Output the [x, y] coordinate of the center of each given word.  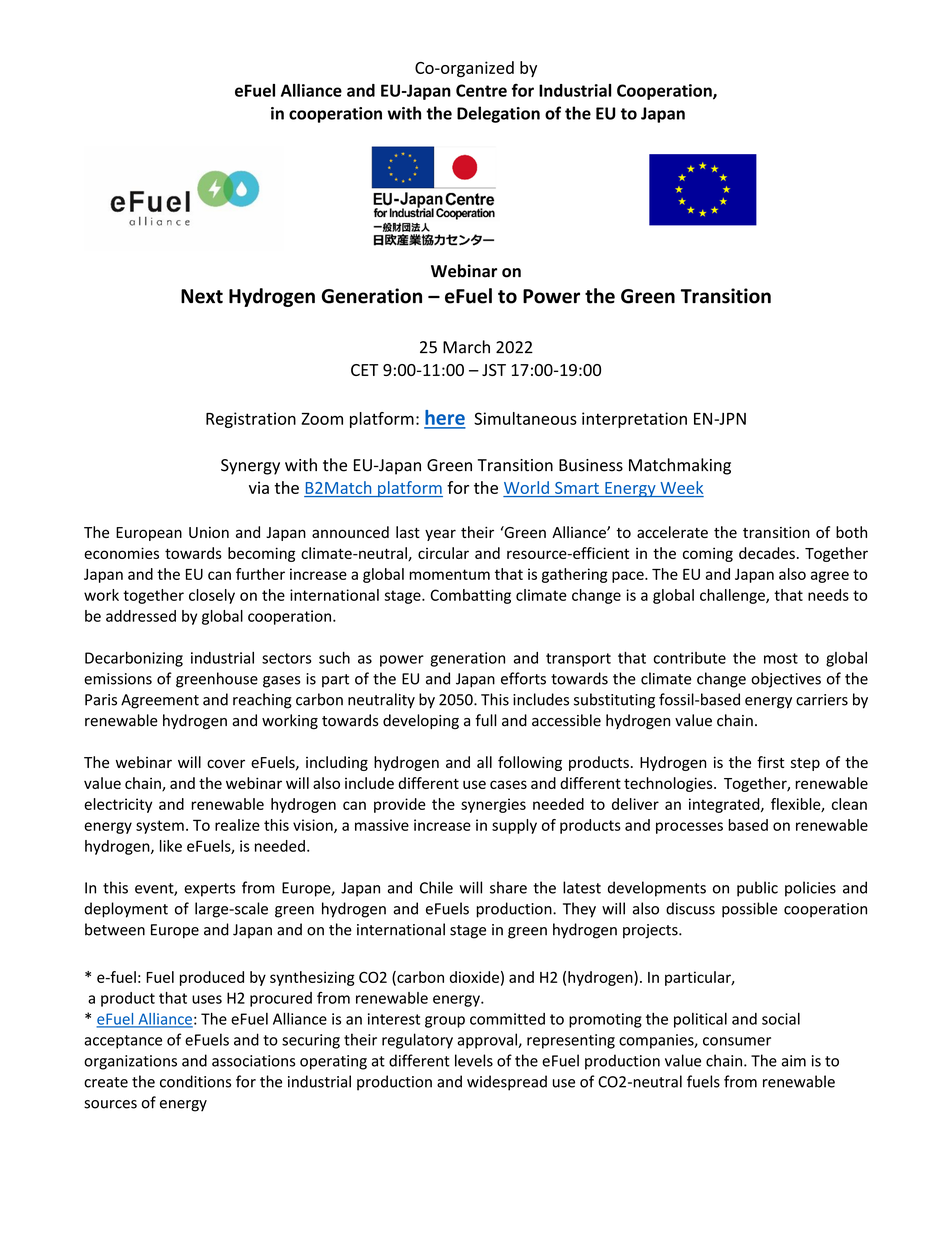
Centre [481, 90]
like [171, 846]
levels [474, 1060]
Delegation [498, 114]
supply [514, 826]
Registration [251, 420]
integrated [725, 805]
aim [794, 1061]
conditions [195, 1081]
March [466, 347]
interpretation [634, 420]
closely [212, 596]
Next [202, 296]
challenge [733, 596]
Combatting [470, 596]
